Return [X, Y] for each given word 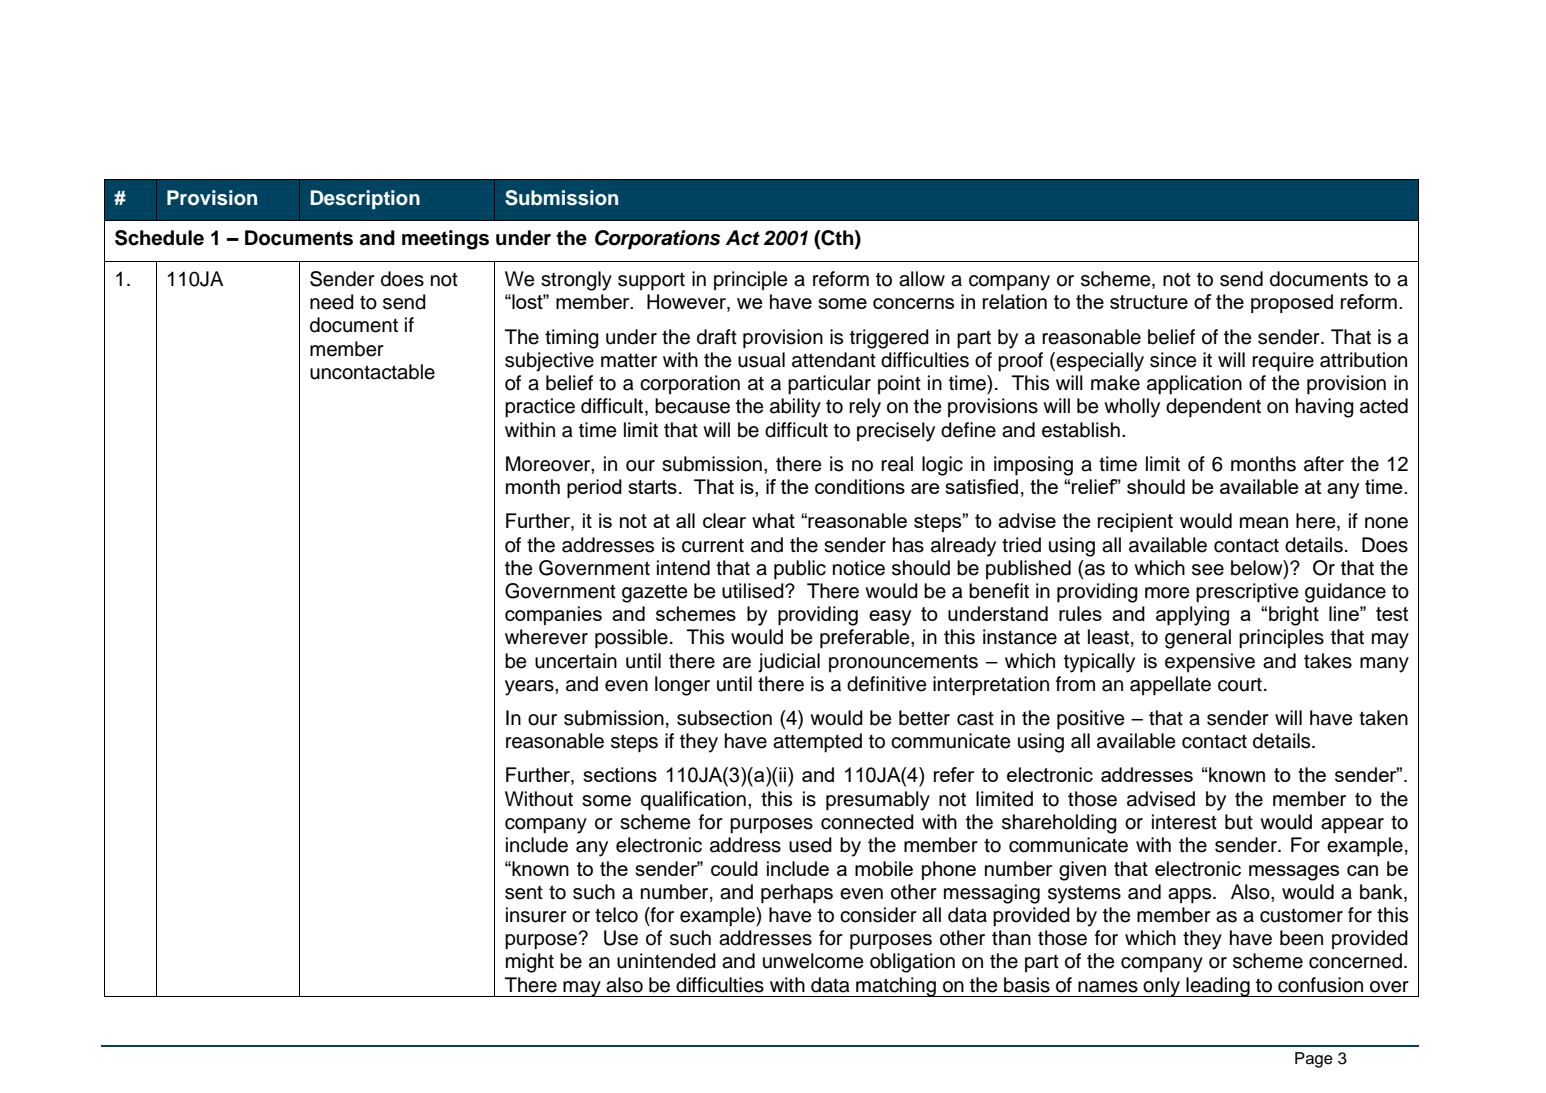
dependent [1213, 408]
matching [896, 987]
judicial [789, 663]
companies [553, 615]
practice [540, 408]
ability [795, 408]
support [651, 281]
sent [524, 893]
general [1198, 639]
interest [1184, 822]
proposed [1292, 303]
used [810, 845]
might [530, 963]
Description [365, 199]
